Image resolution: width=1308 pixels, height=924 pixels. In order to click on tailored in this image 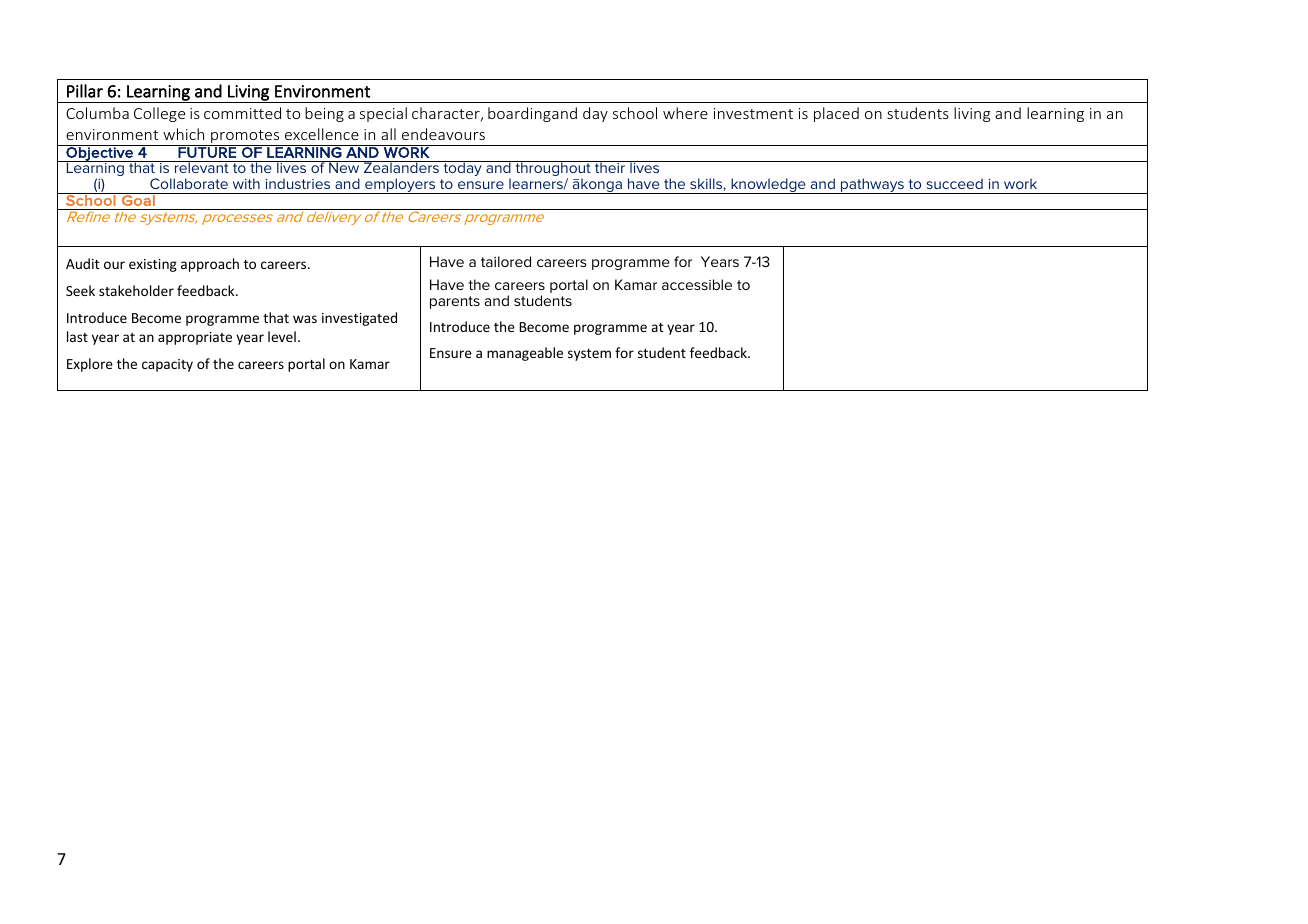, I will do `click(506, 261)`.
